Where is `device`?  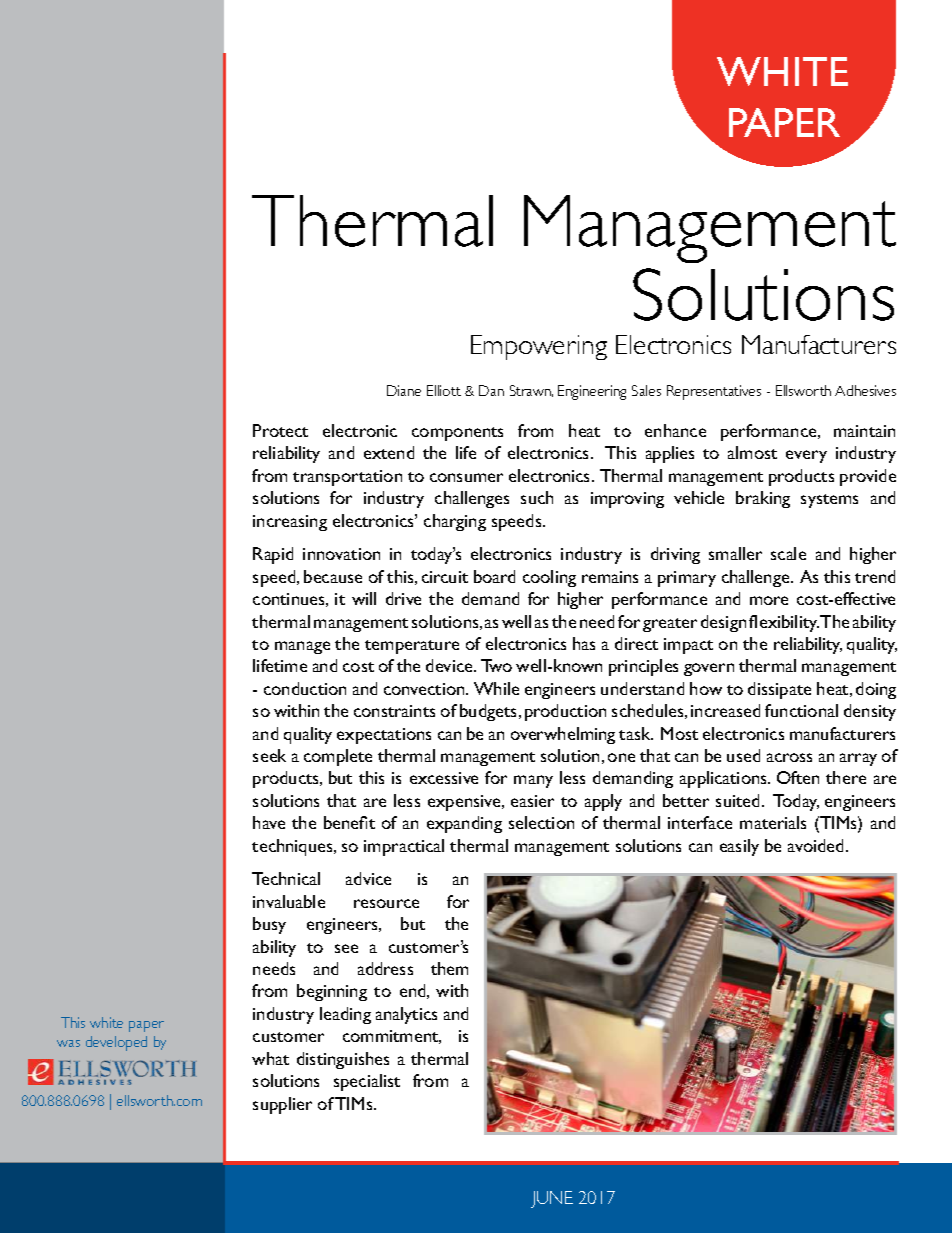 device is located at coordinates (450, 665).
